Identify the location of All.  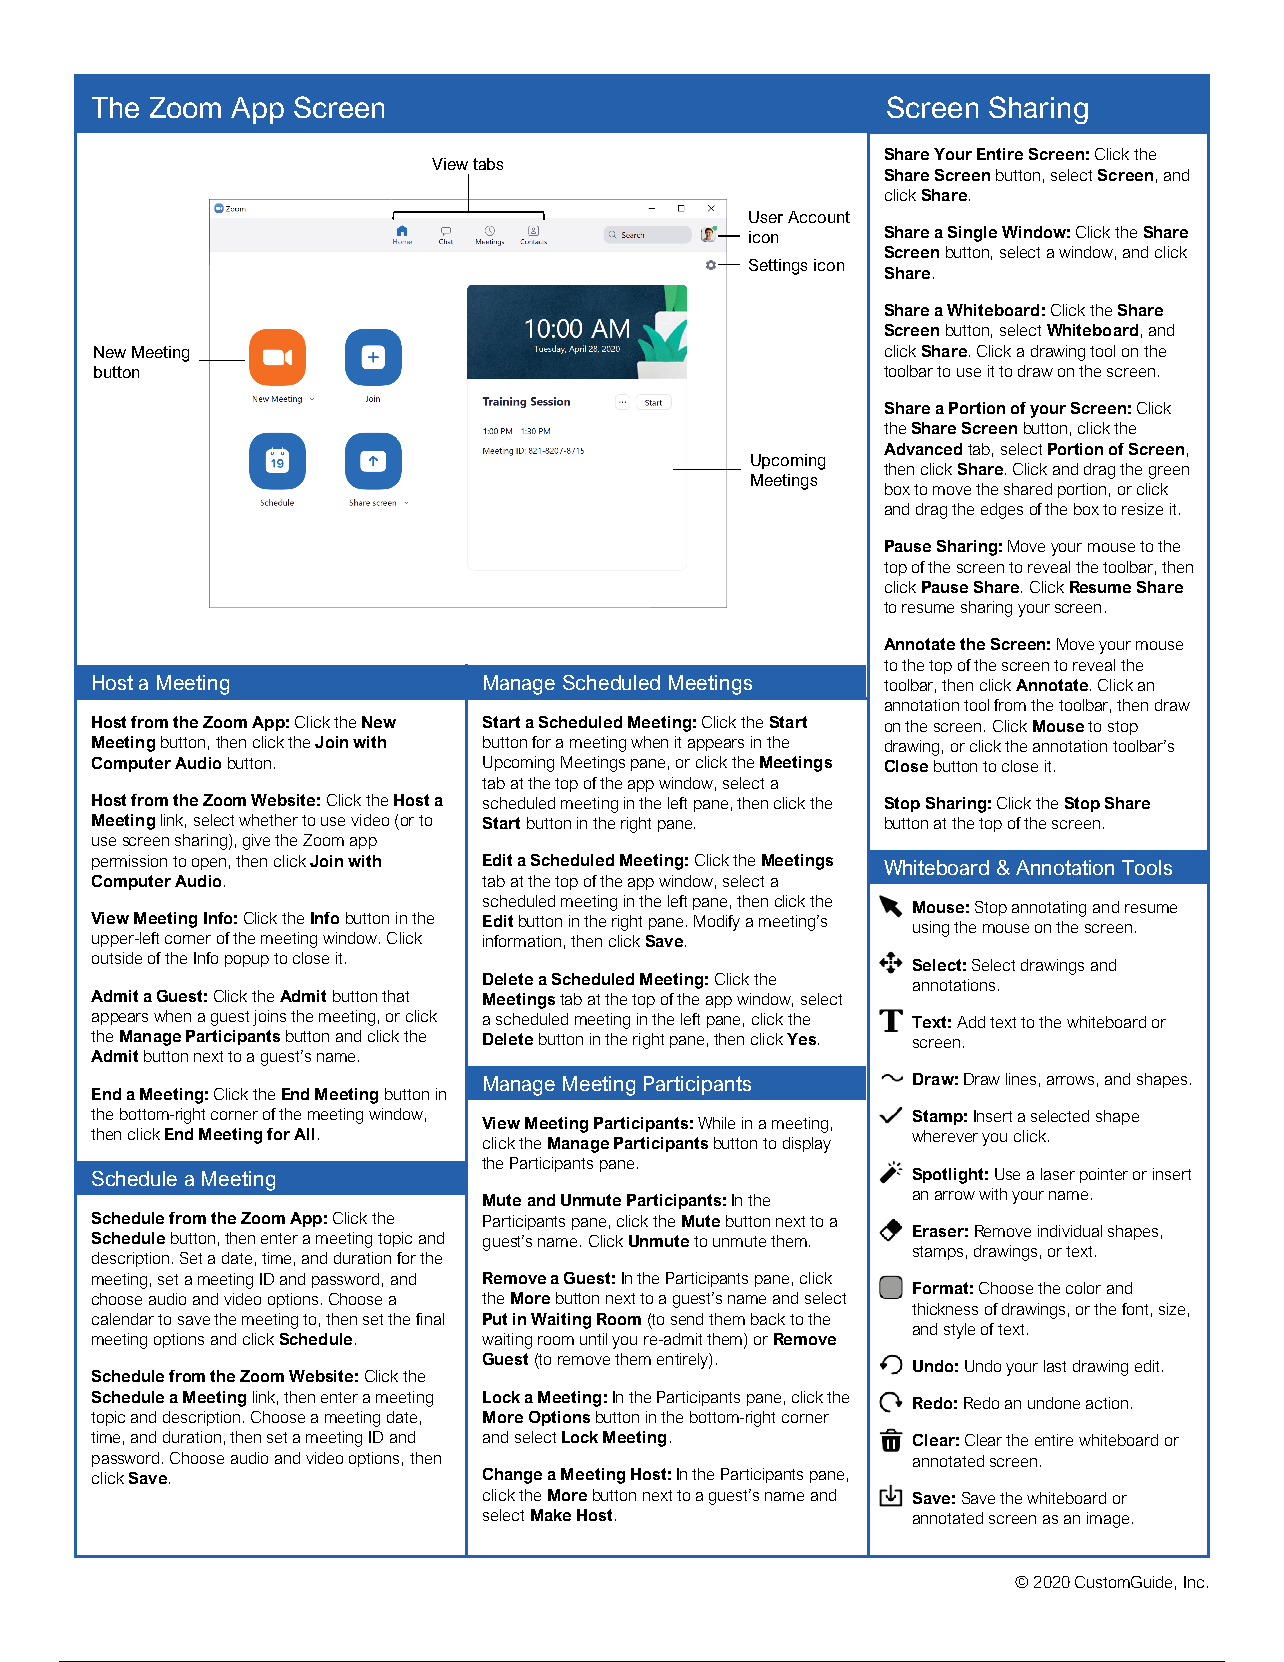
(304, 1134).
